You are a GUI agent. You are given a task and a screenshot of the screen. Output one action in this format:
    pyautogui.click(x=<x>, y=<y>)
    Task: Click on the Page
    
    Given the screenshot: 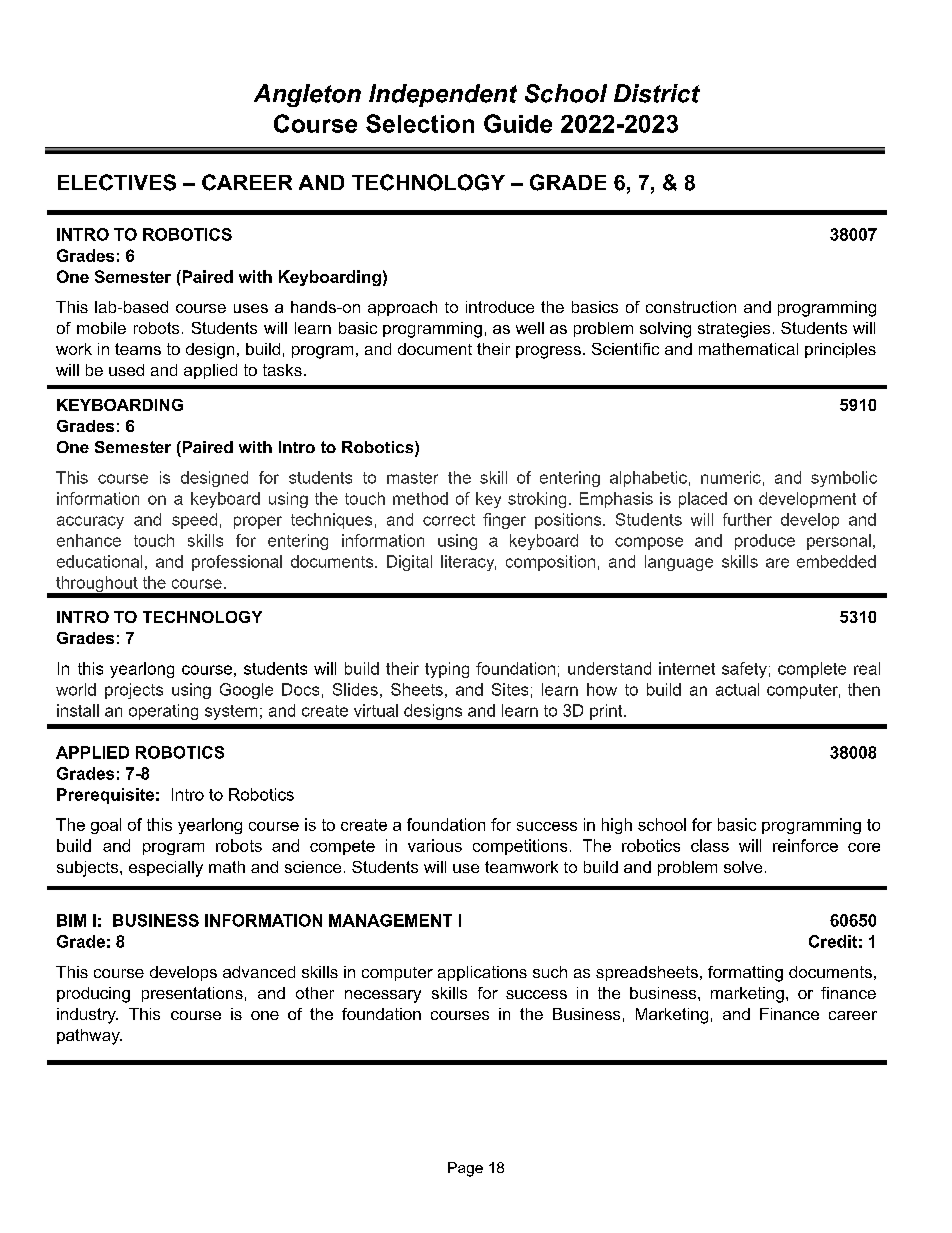 What is the action you would take?
    pyautogui.click(x=465, y=1169)
